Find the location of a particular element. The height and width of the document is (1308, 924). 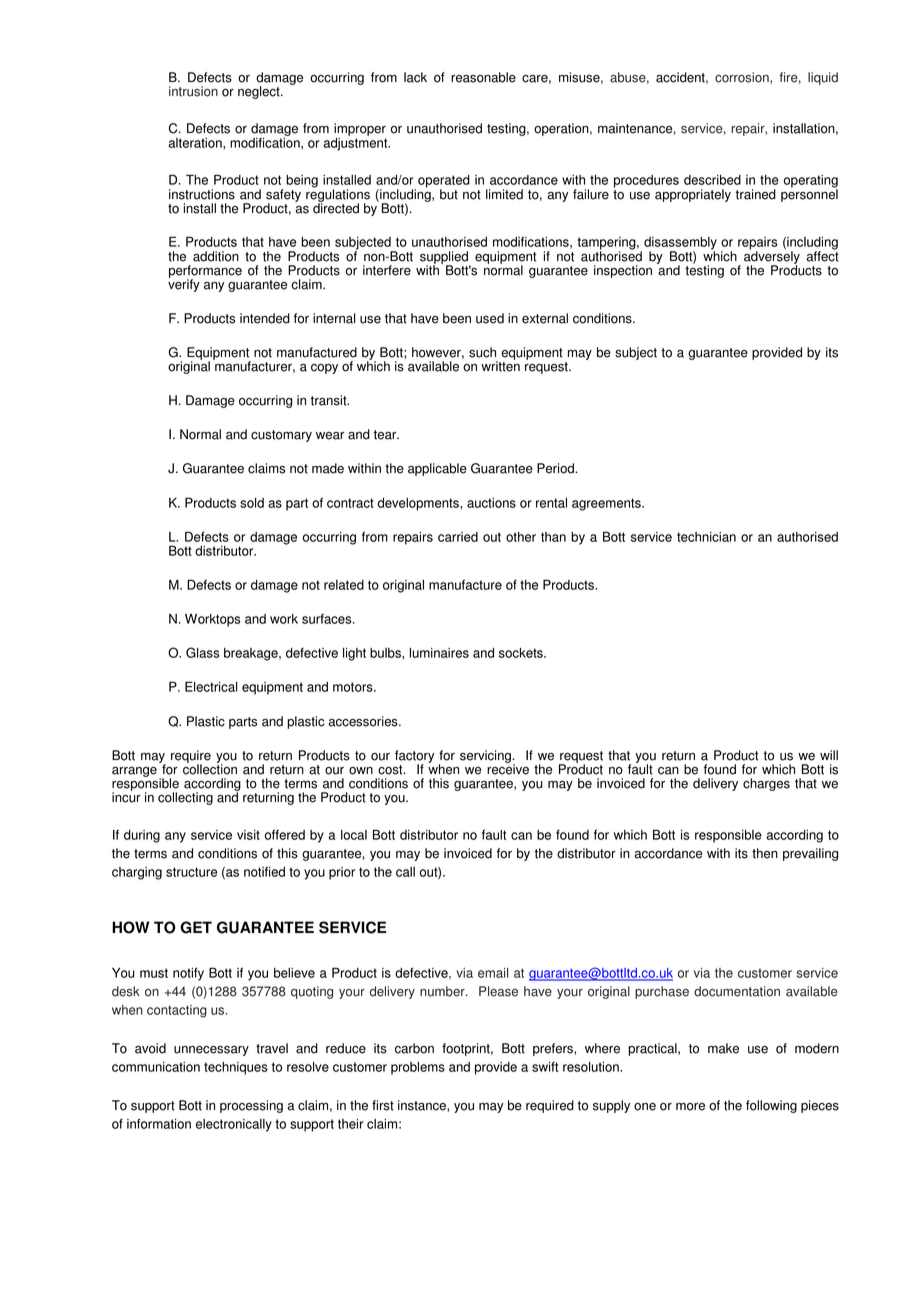

instance is located at coordinates (423, 1106).
